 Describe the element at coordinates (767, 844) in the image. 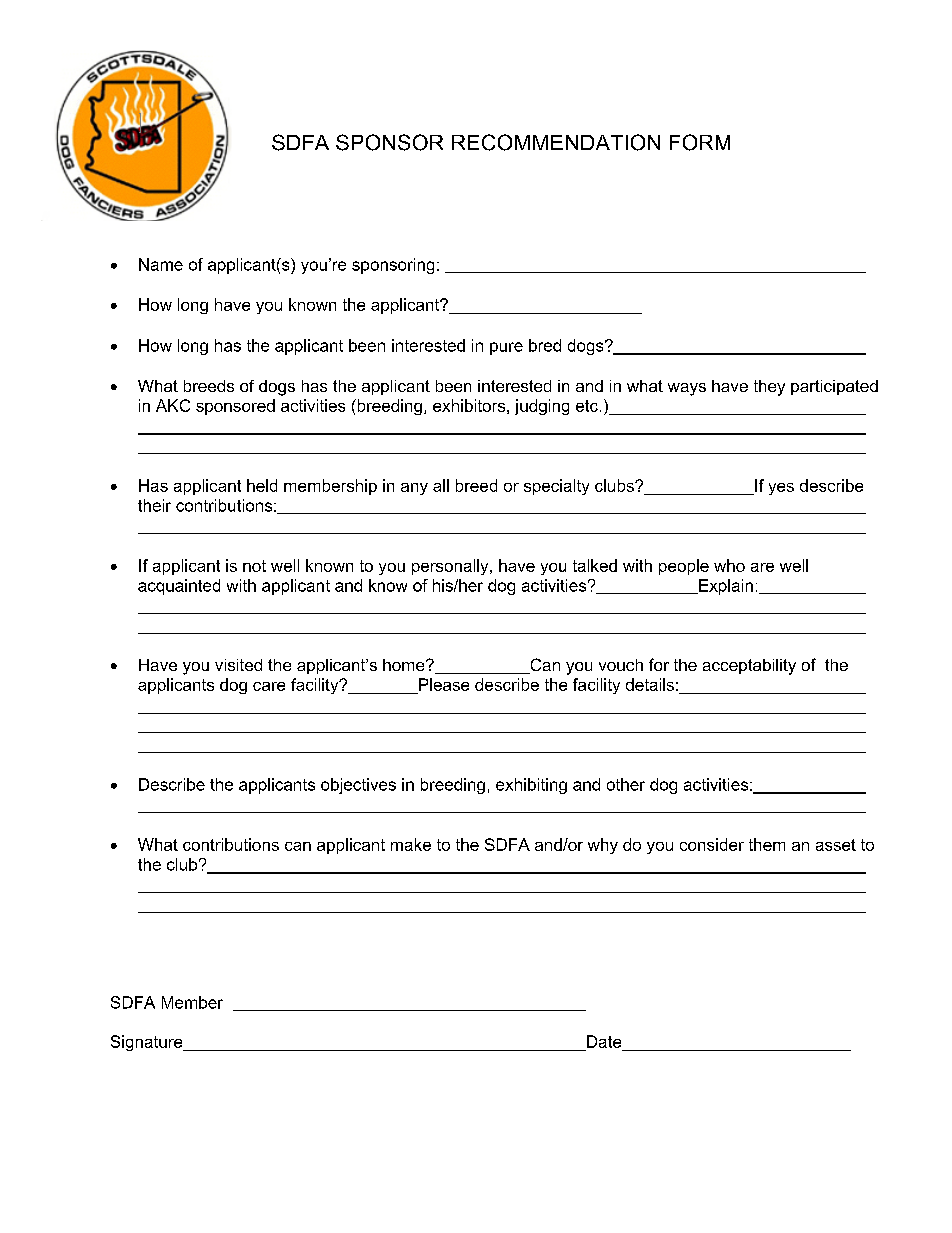

I see `them` at that location.
